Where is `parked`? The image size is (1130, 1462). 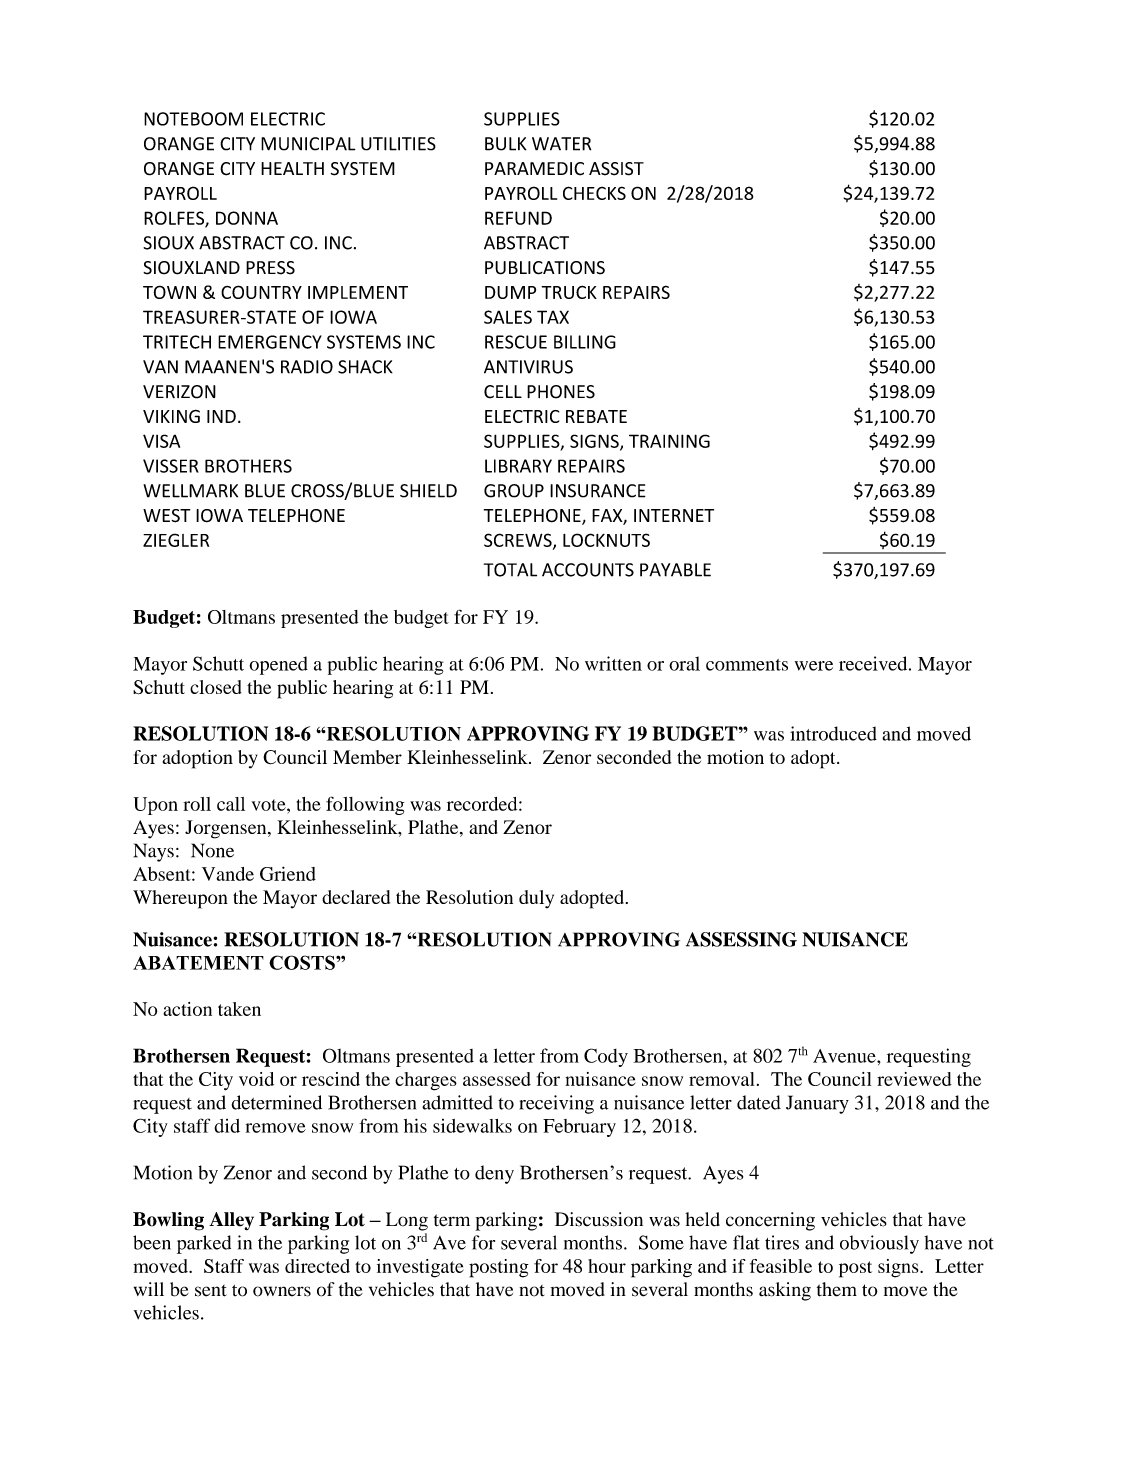
parked is located at coordinates (204, 1244).
